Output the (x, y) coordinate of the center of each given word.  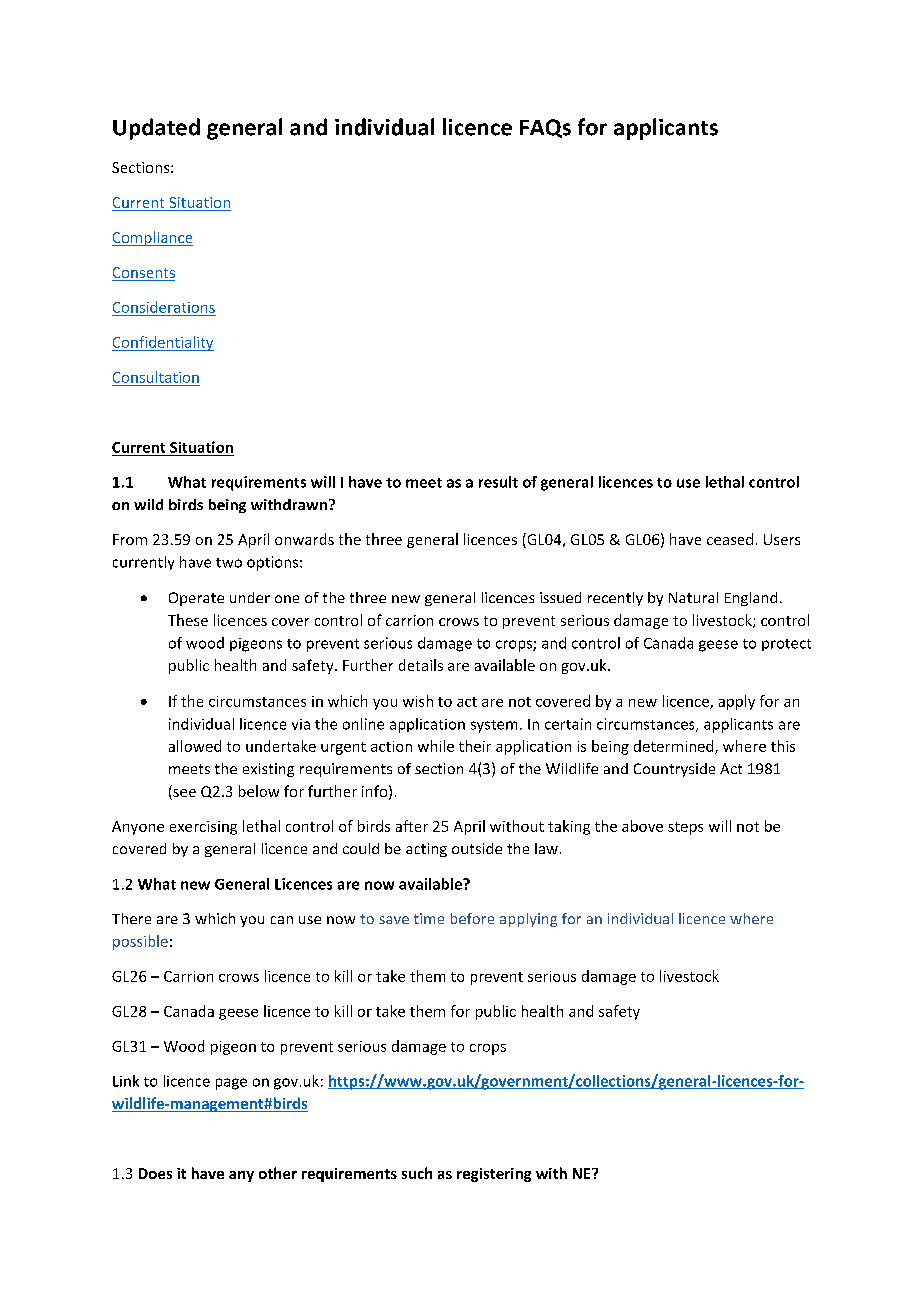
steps (685, 828)
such (417, 1173)
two (229, 563)
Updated (156, 129)
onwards (304, 539)
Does (155, 1173)
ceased (730, 539)
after (412, 826)
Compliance (152, 238)
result (498, 482)
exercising (203, 828)
